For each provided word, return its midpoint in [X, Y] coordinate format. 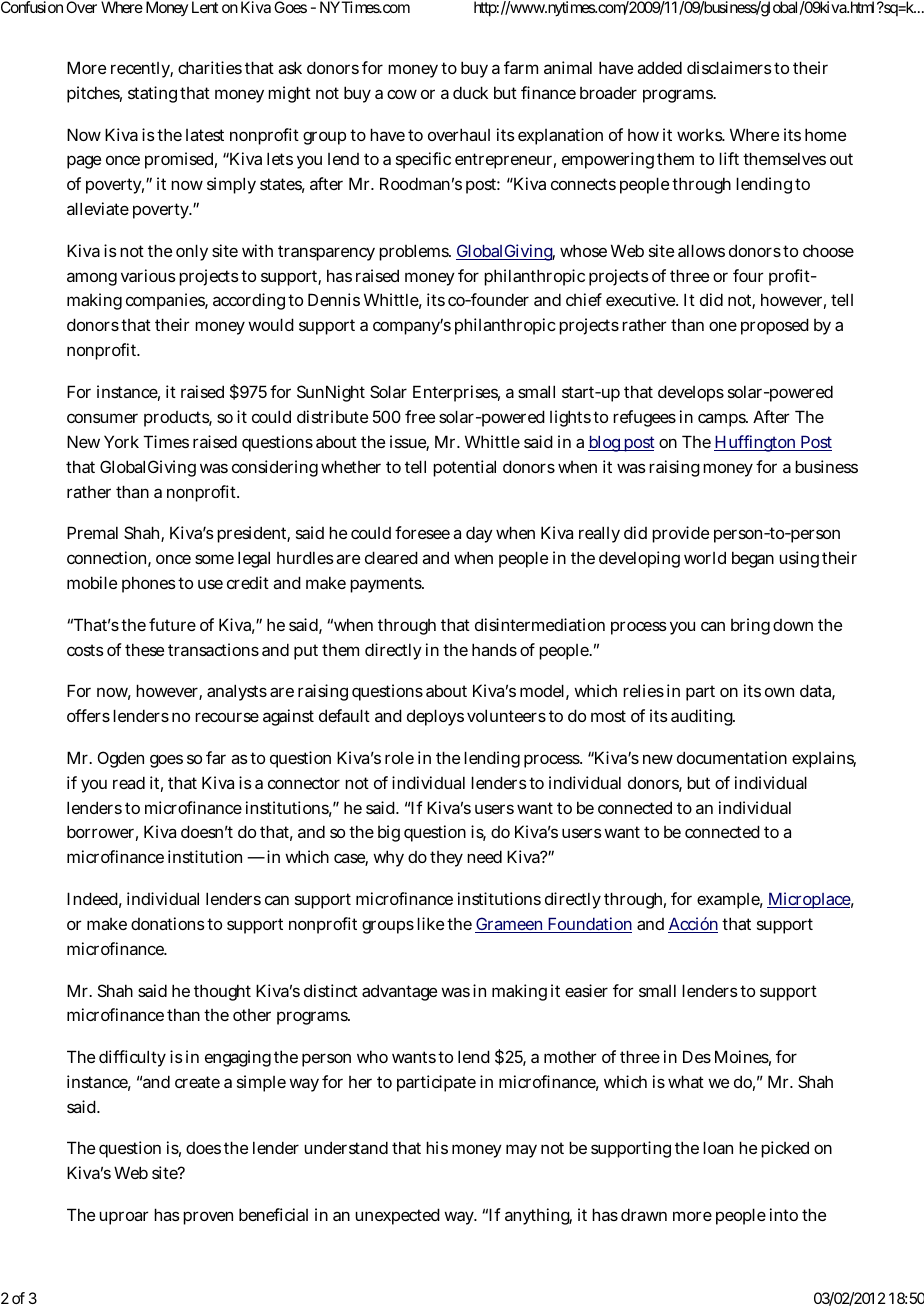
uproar [123, 1218]
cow [402, 94]
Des [697, 1056]
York [121, 441]
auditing [703, 717]
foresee [422, 532]
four [748, 275]
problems [415, 252]
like [430, 923]
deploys [435, 717]
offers [88, 715]
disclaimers [729, 67]
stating [152, 94]
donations [168, 923]
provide [680, 534]
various [148, 275]
